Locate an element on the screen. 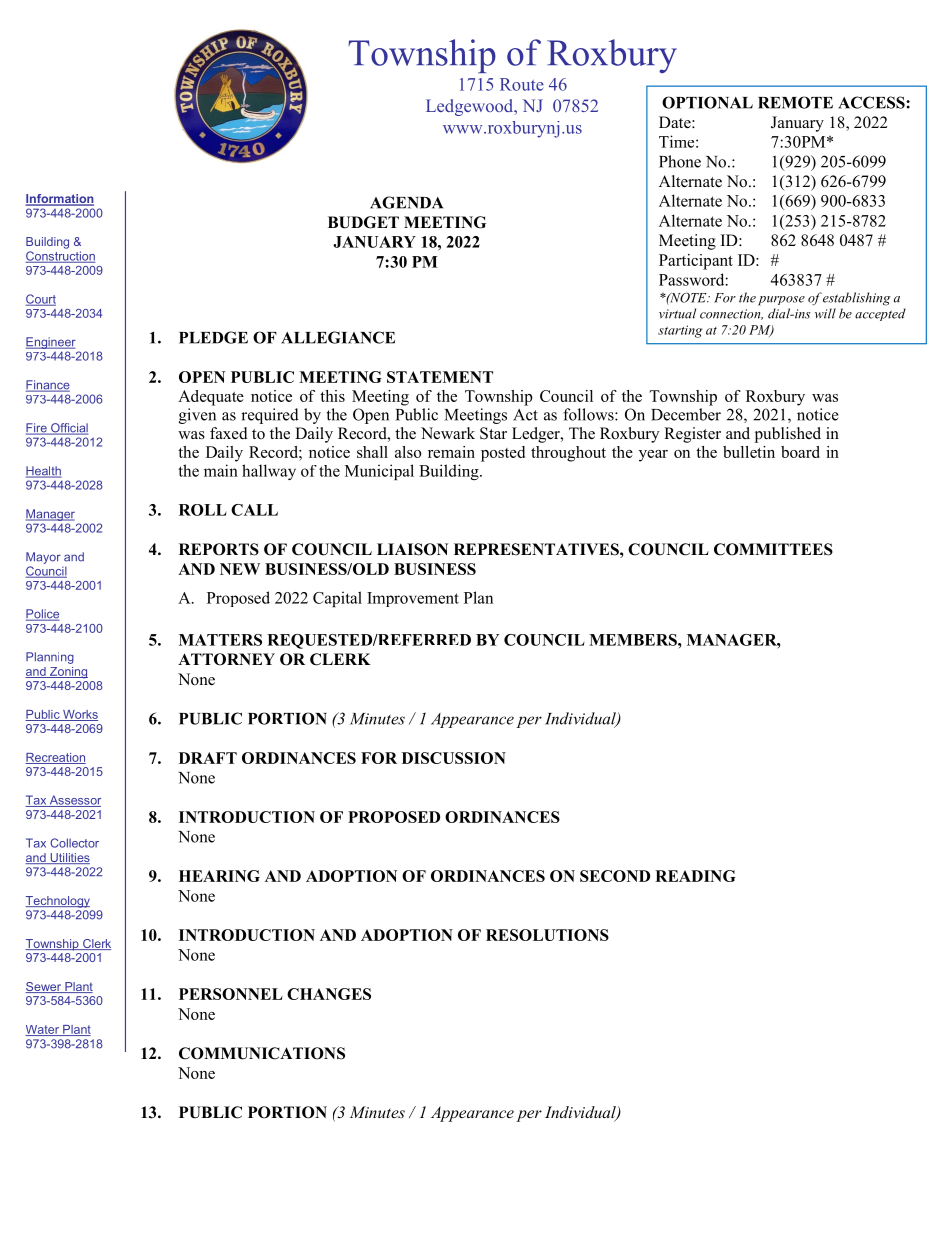 Image resolution: width=952 pixels, height=1233 pixels. CHANGES is located at coordinates (329, 994).
